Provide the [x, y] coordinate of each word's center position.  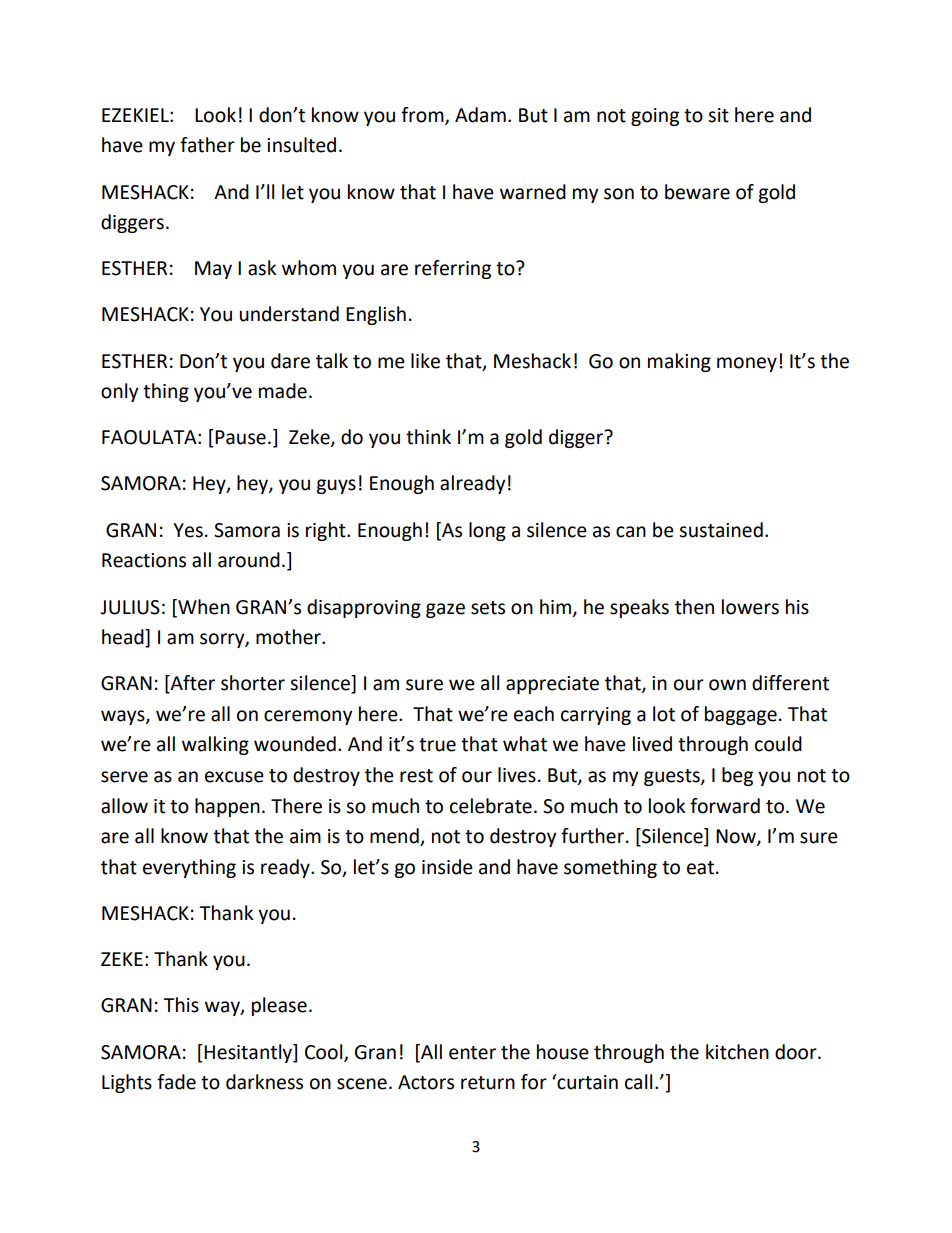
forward [725, 806]
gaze [445, 610]
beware [697, 192]
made [283, 391]
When [203, 607]
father [207, 145]
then [694, 607]
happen [227, 807]
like [425, 361]
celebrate [491, 806]
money [747, 364]
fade [176, 1082]
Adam [480, 115]
